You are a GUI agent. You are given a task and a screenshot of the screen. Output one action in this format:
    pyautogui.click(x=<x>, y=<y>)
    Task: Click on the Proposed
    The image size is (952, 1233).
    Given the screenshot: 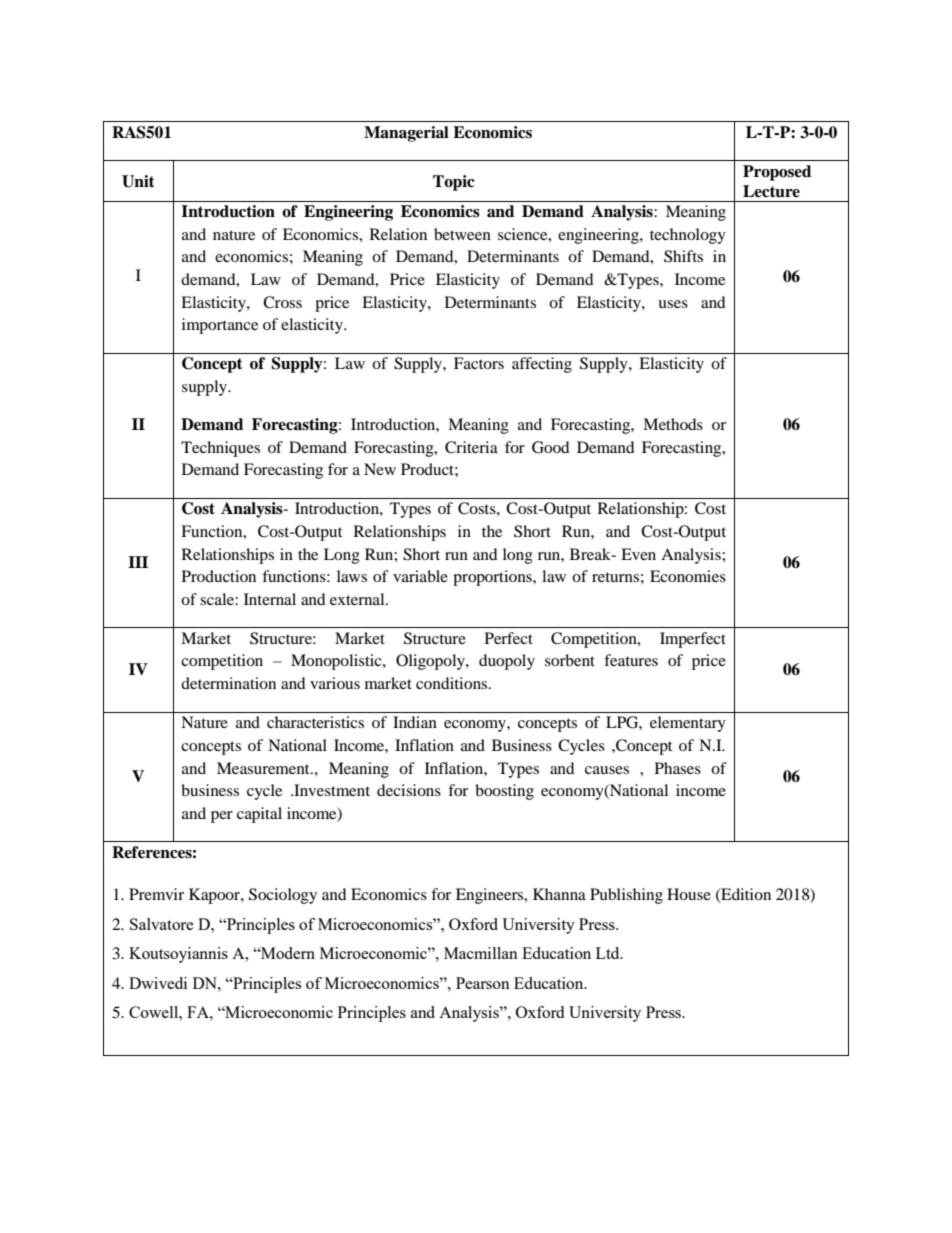 What is the action you would take?
    pyautogui.click(x=777, y=173)
